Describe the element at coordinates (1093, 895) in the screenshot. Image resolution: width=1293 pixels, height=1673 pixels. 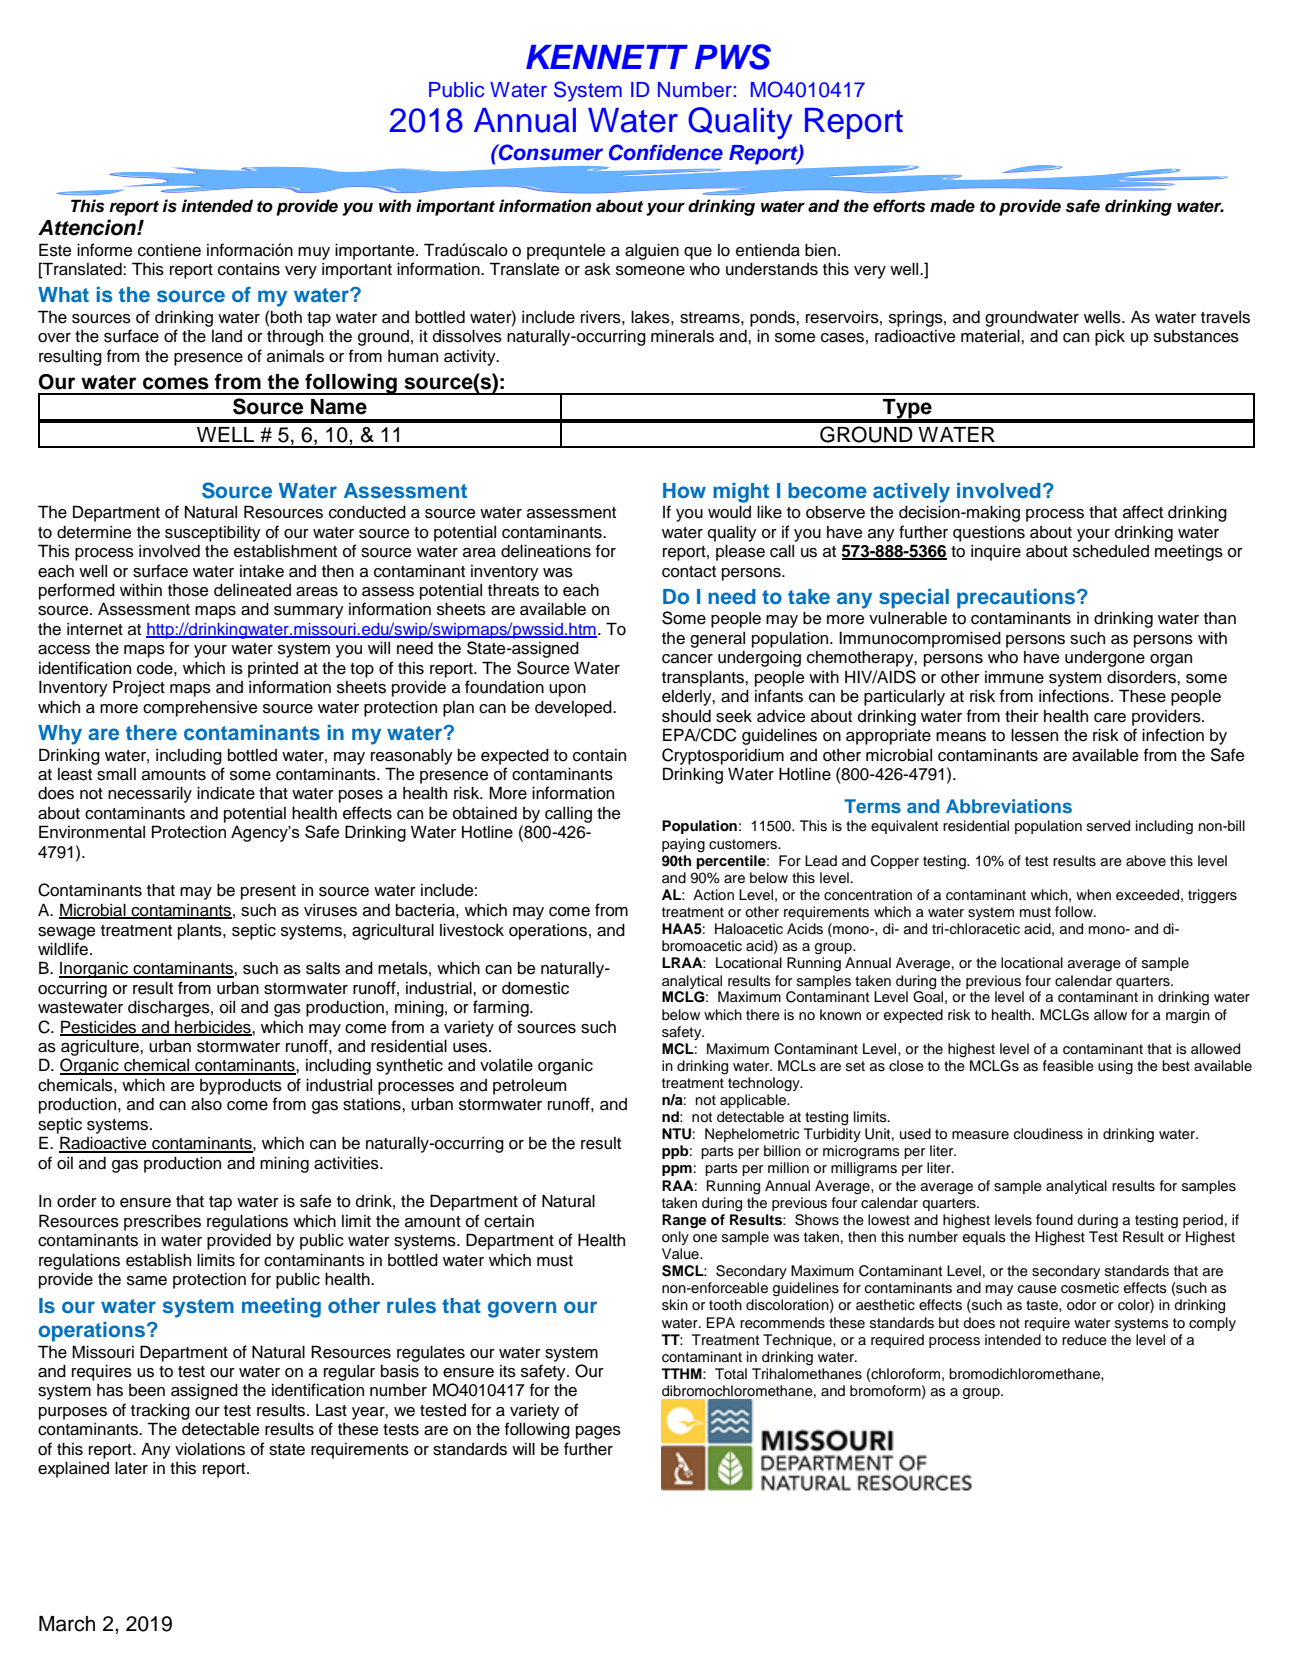
I see `when` at that location.
